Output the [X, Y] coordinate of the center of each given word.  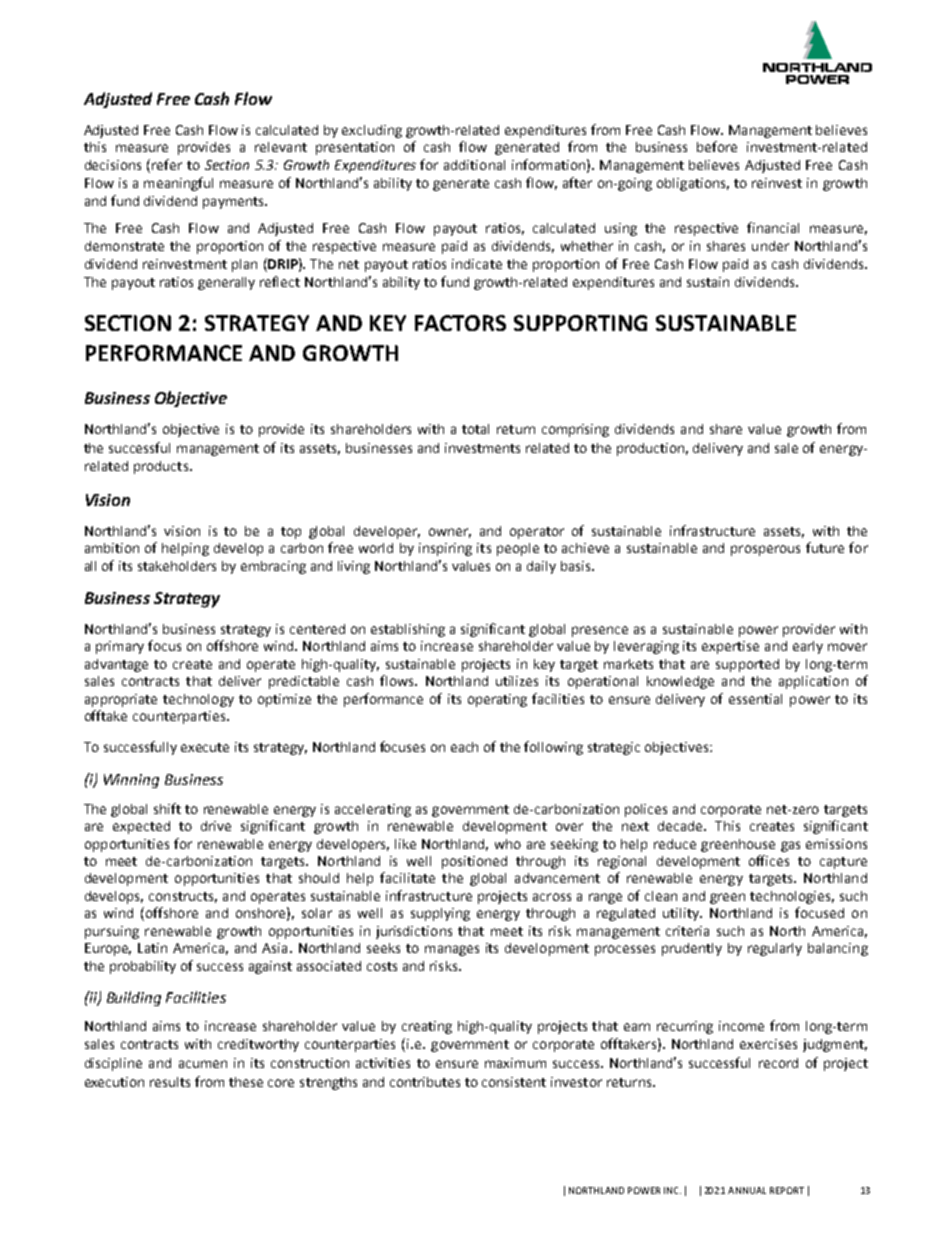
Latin [152, 948]
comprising [575, 430]
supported [747, 665]
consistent [514, 1082]
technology [198, 700]
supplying [440, 914]
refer [167, 164]
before [717, 146]
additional [474, 165]
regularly [775, 949]
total [475, 429]
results [170, 1082]
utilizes [517, 681]
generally [226, 283]
